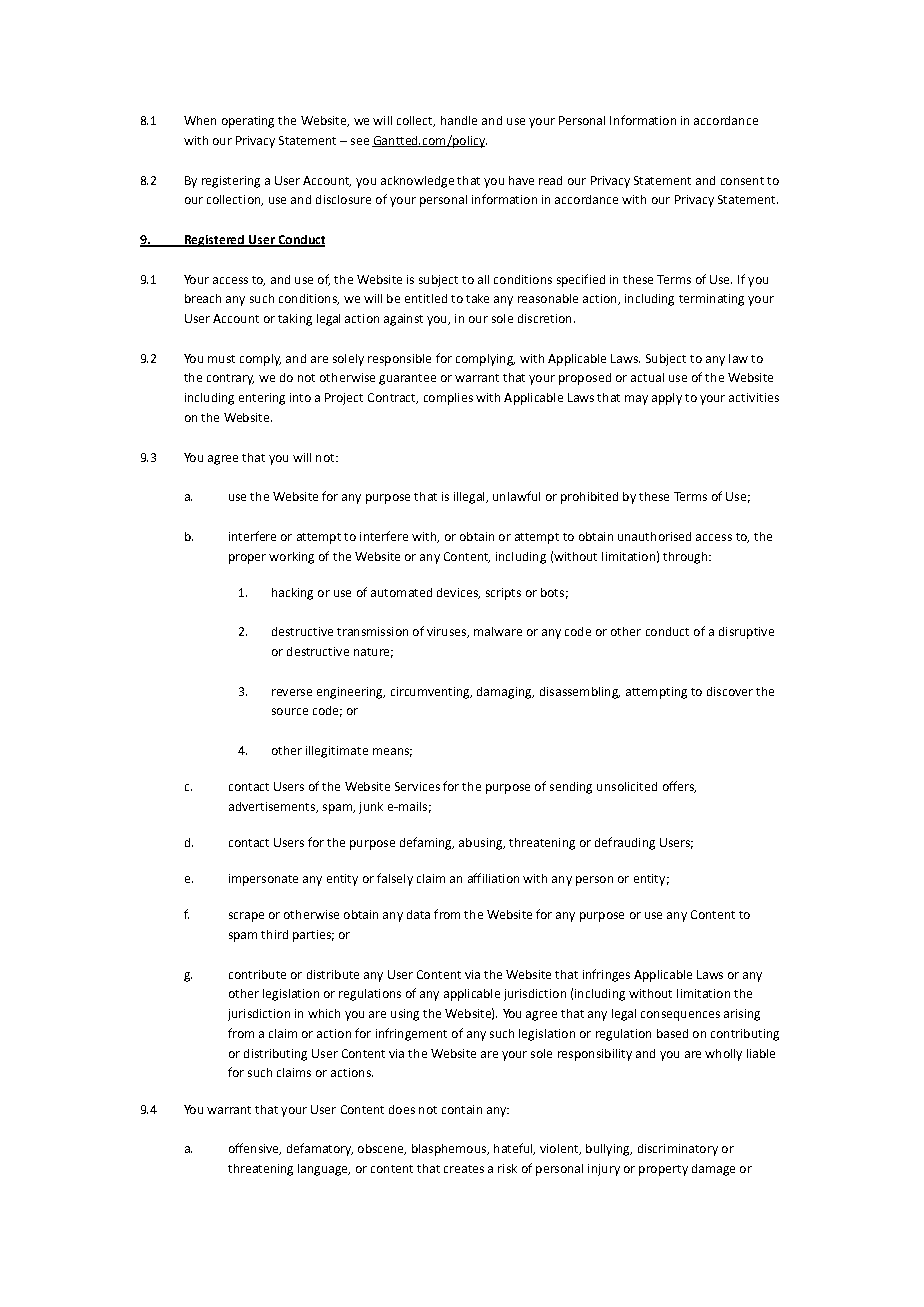 The width and height of the document is (924, 1307). I want to click on blasphemous, so click(450, 1150).
